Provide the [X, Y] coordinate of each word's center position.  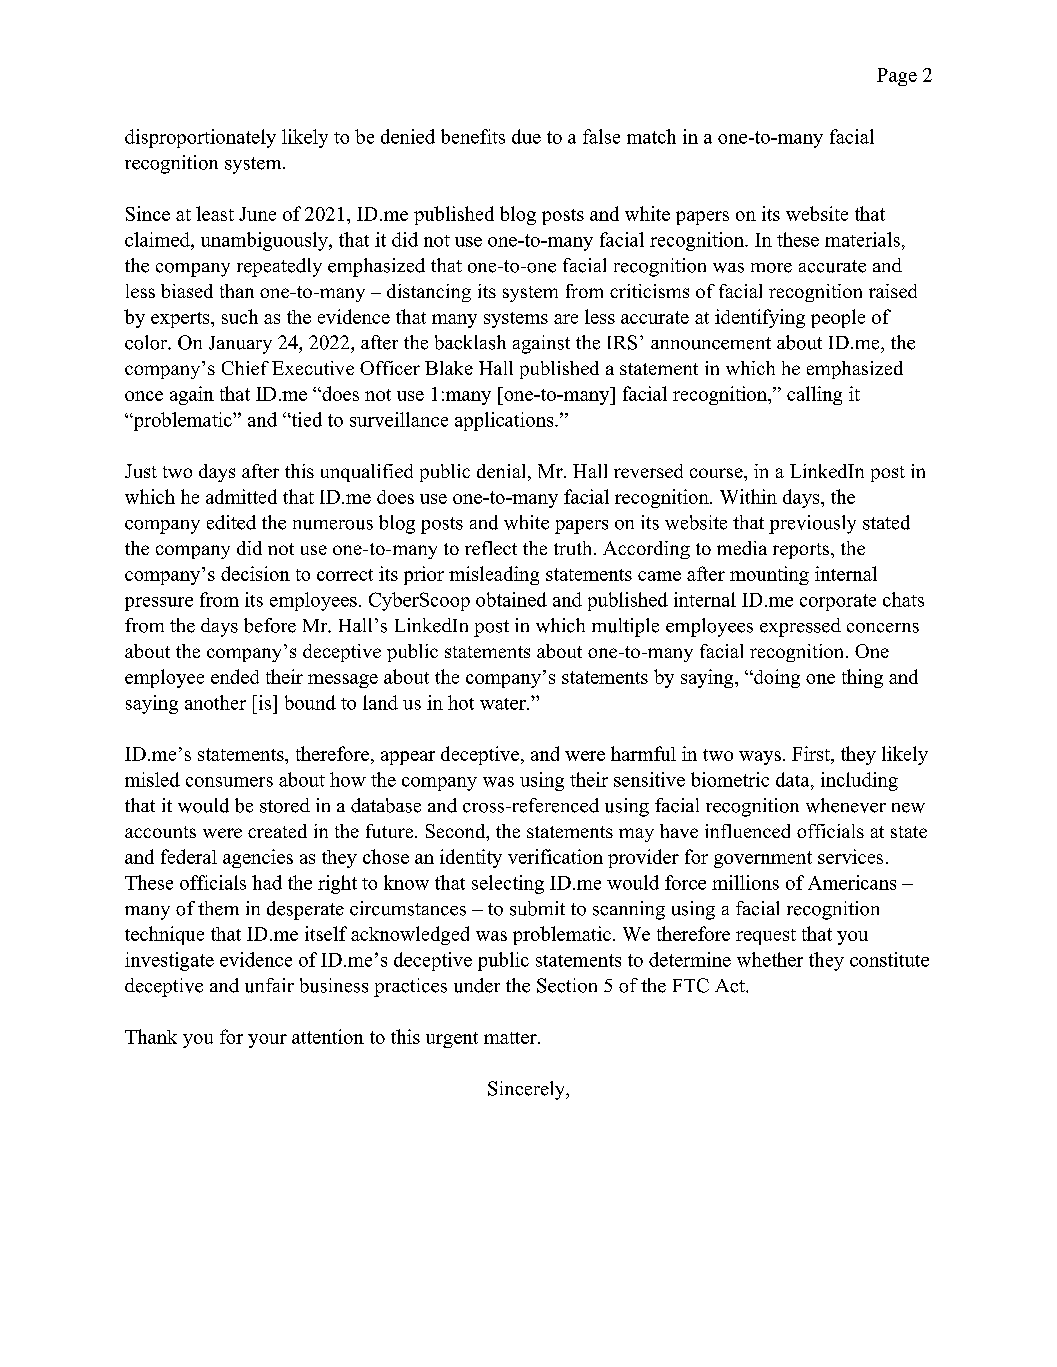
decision [255, 573]
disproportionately [200, 138]
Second [457, 832]
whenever [846, 805]
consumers [229, 782]
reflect [491, 548]
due [526, 136]
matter [511, 1038]
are [566, 319]
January [240, 345]
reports [802, 551]
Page [897, 77]
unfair [269, 985]
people [838, 318]
